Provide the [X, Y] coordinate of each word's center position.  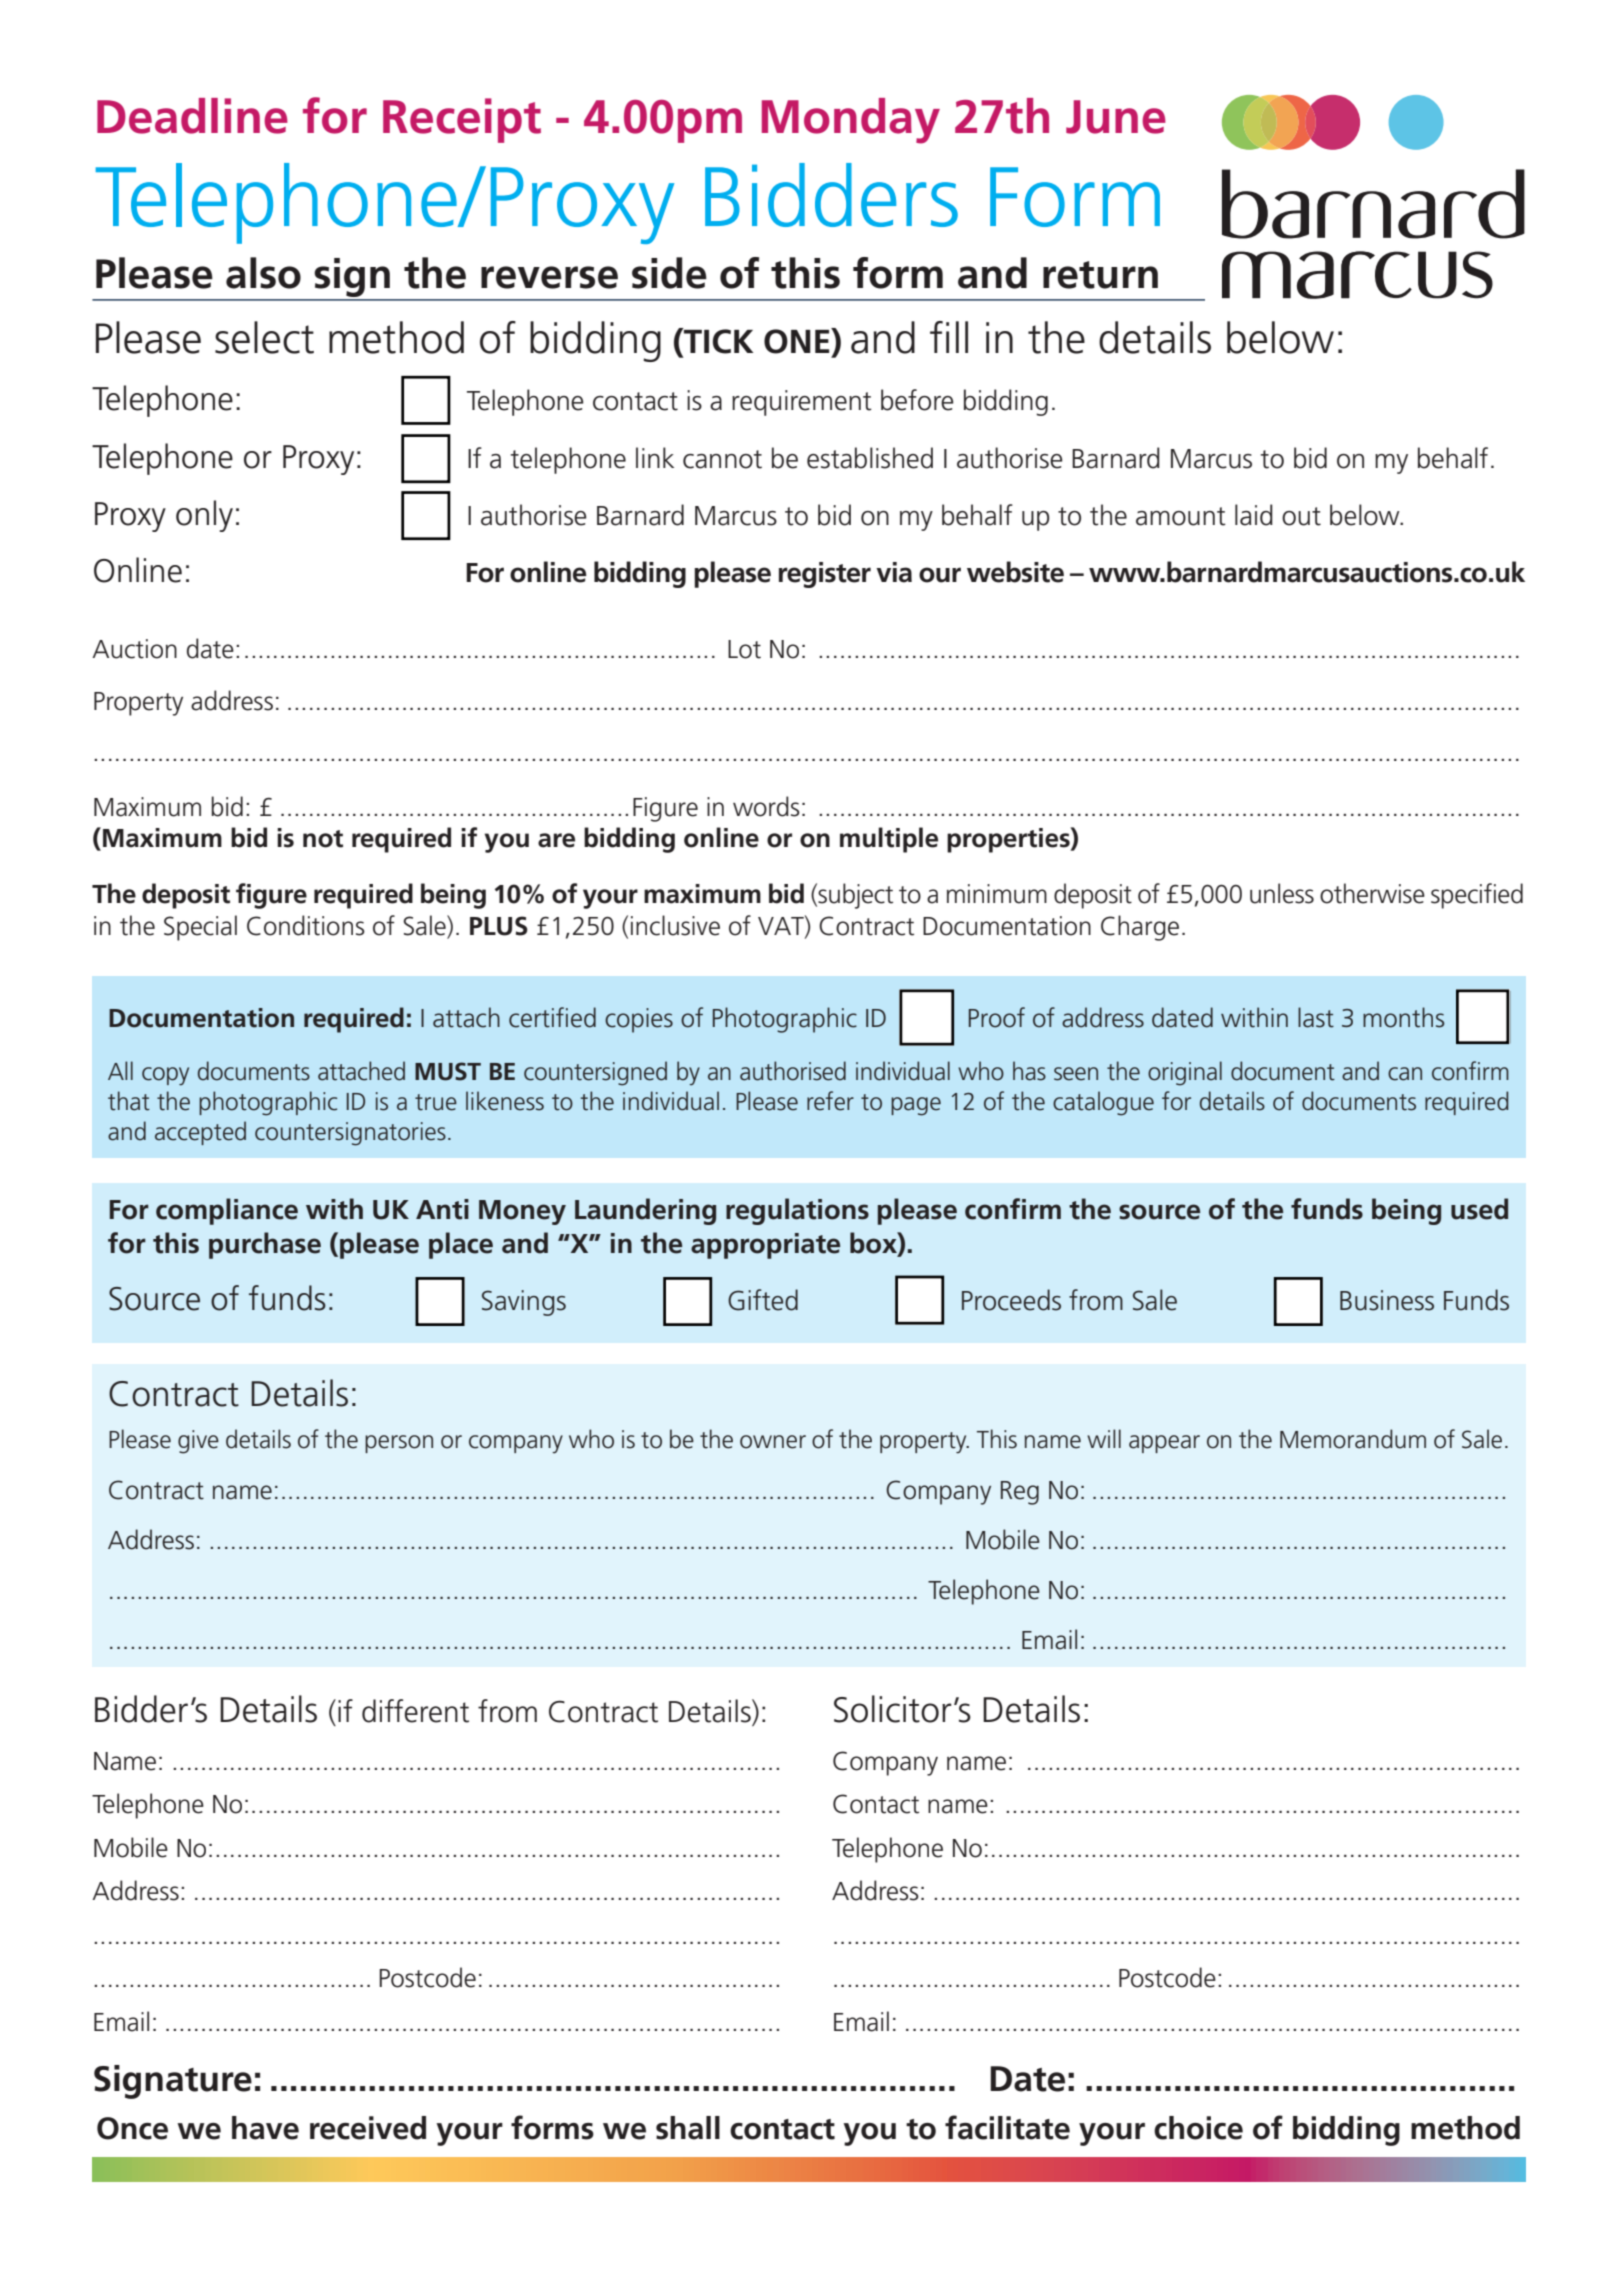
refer [830, 1101]
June [1116, 117]
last [1316, 1017]
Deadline [192, 116]
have [265, 2128]
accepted [200, 1133]
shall [688, 2128]
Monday [851, 121]
